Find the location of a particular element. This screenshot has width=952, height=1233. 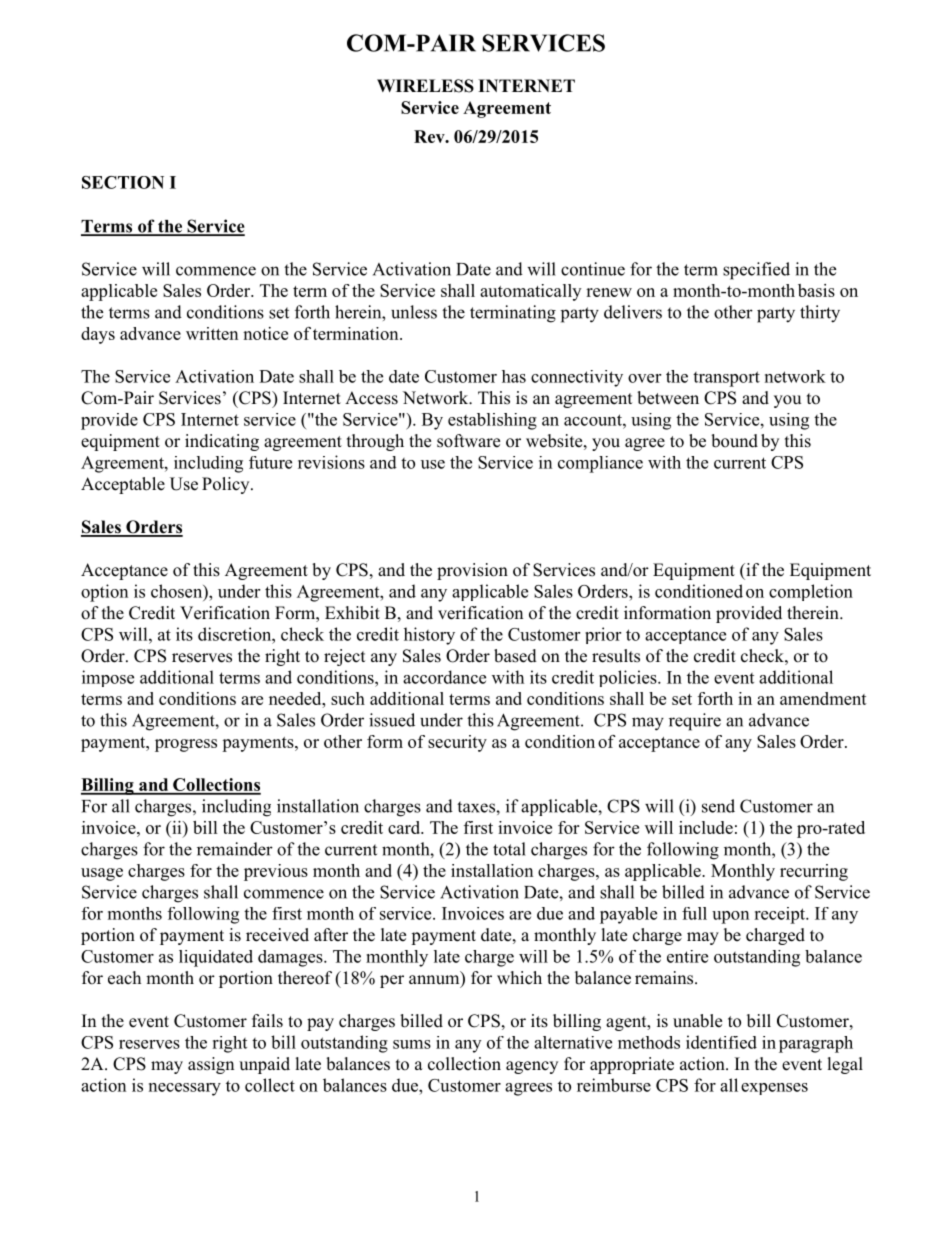

identified is located at coordinates (721, 1042).
